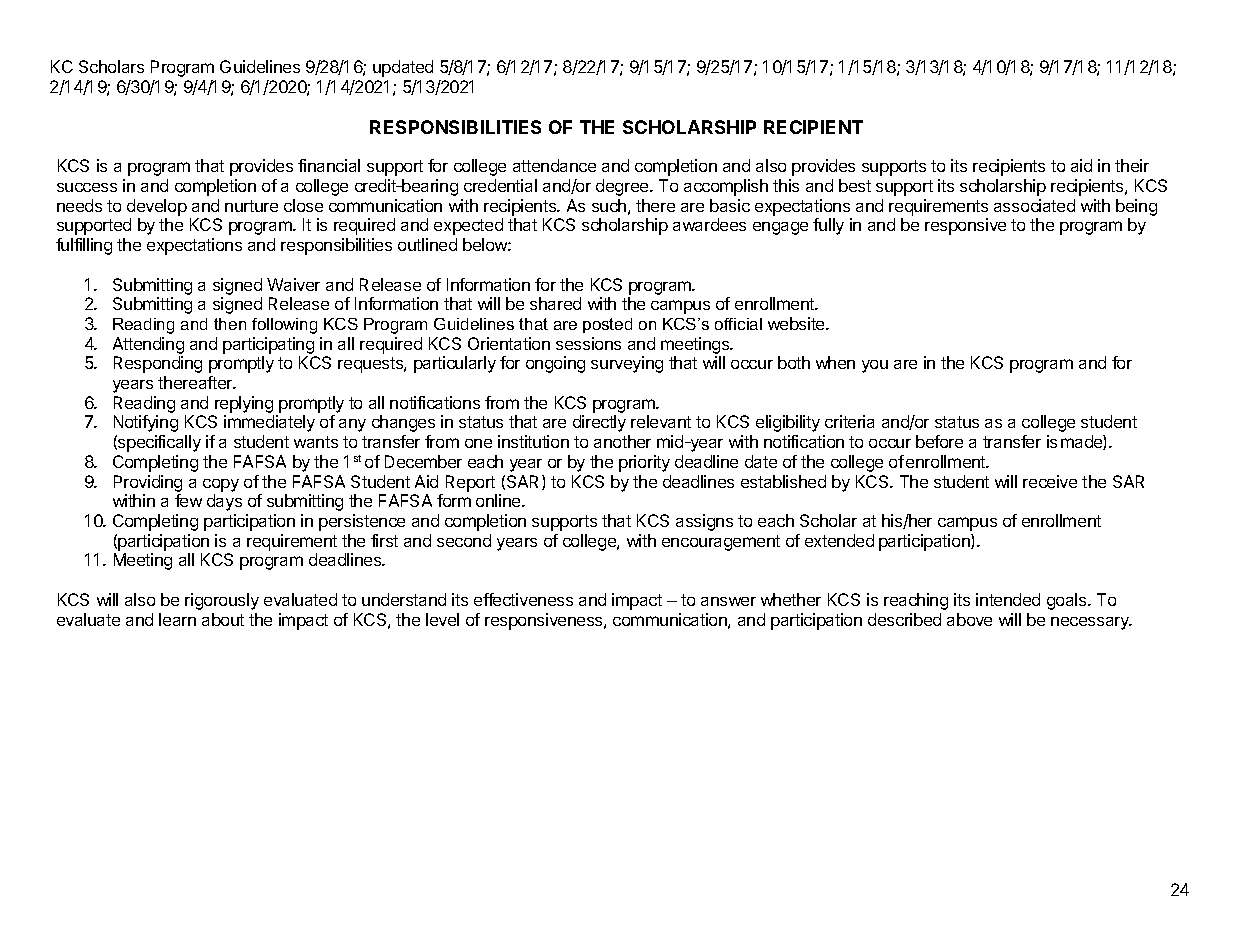 This page has width=1233, height=952. I want to click on receive, so click(1050, 481).
